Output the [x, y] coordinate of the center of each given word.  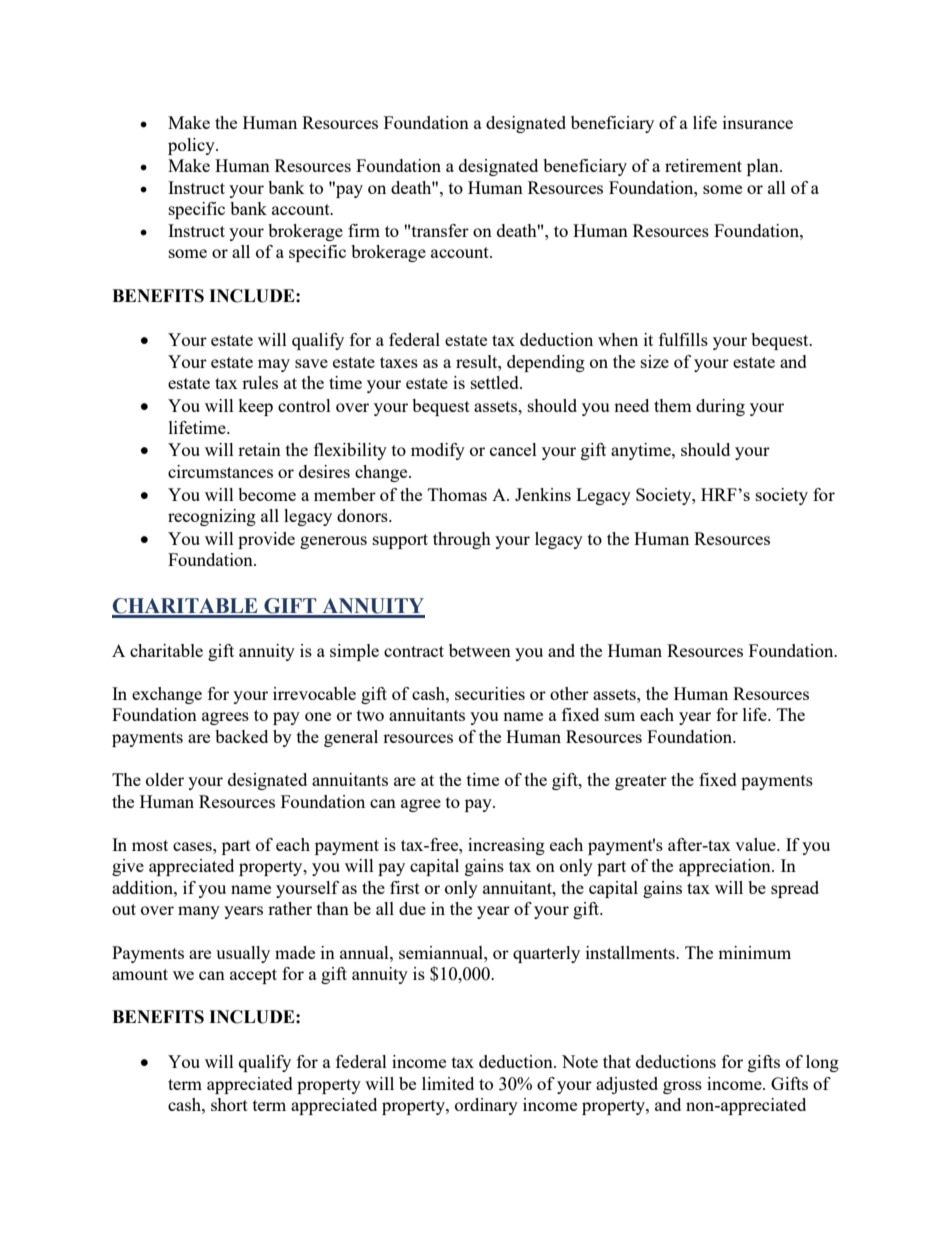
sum [620, 716]
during [720, 407]
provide [266, 540]
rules [260, 382]
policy [192, 146]
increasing [506, 846]
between [480, 650]
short [229, 1104]
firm [364, 230]
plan [764, 167]
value [756, 844]
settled [496, 382]
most [150, 845]
